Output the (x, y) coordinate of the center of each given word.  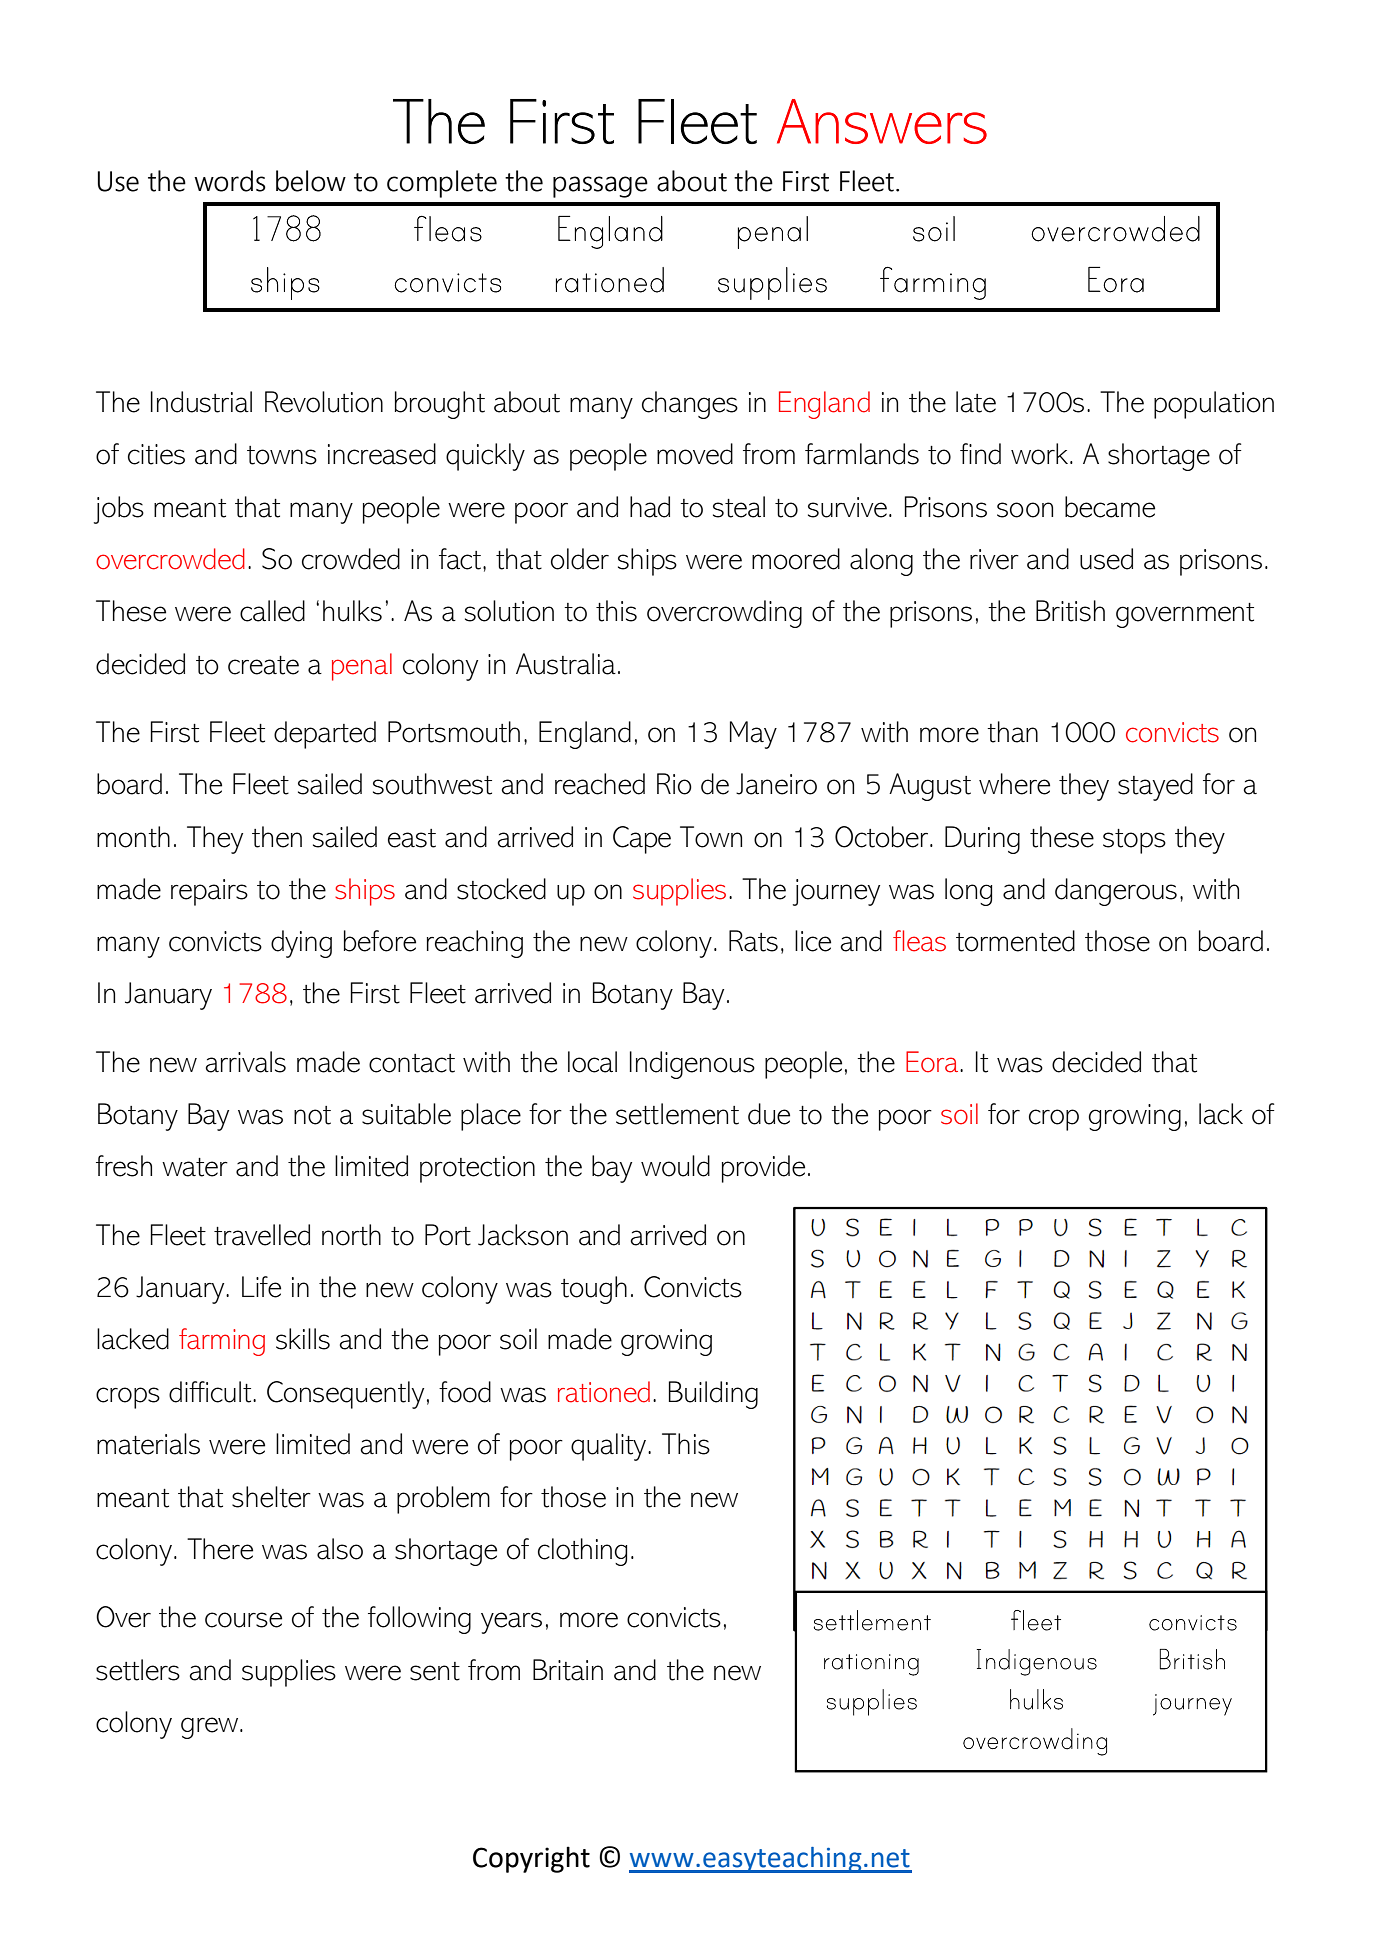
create (263, 665)
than (1012, 732)
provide (763, 1169)
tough (594, 1290)
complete (442, 184)
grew (211, 1728)
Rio (674, 784)
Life (261, 1287)
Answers (882, 121)
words (230, 181)
